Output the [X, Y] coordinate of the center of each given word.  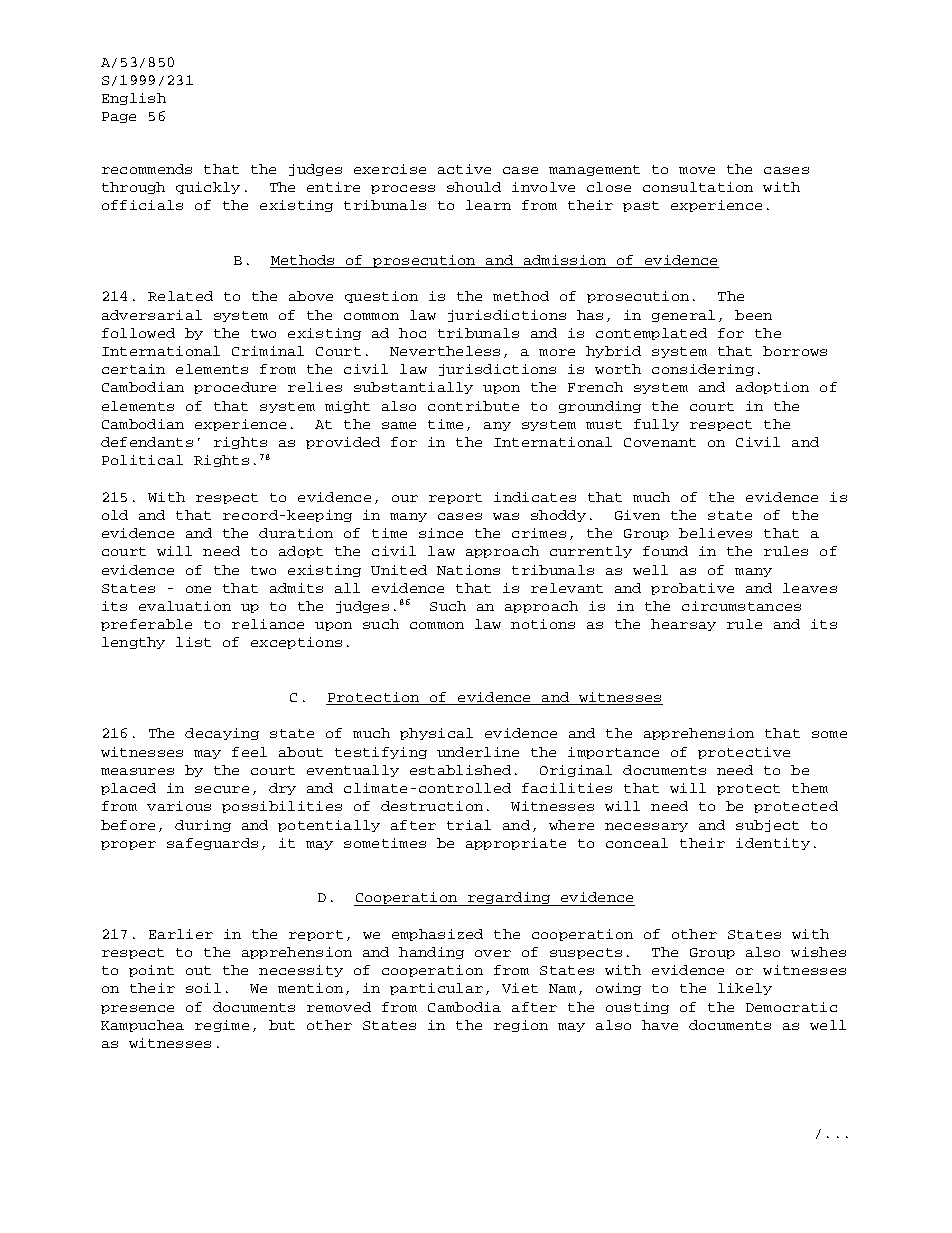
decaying [222, 734]
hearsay [683, 625]
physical [436, 734]
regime [222, 1026]
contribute [473, 406]
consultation [698, 187]
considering [703, 370]
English [134, 99]
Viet [520, 988]
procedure [235, 388]
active [464, 169]
